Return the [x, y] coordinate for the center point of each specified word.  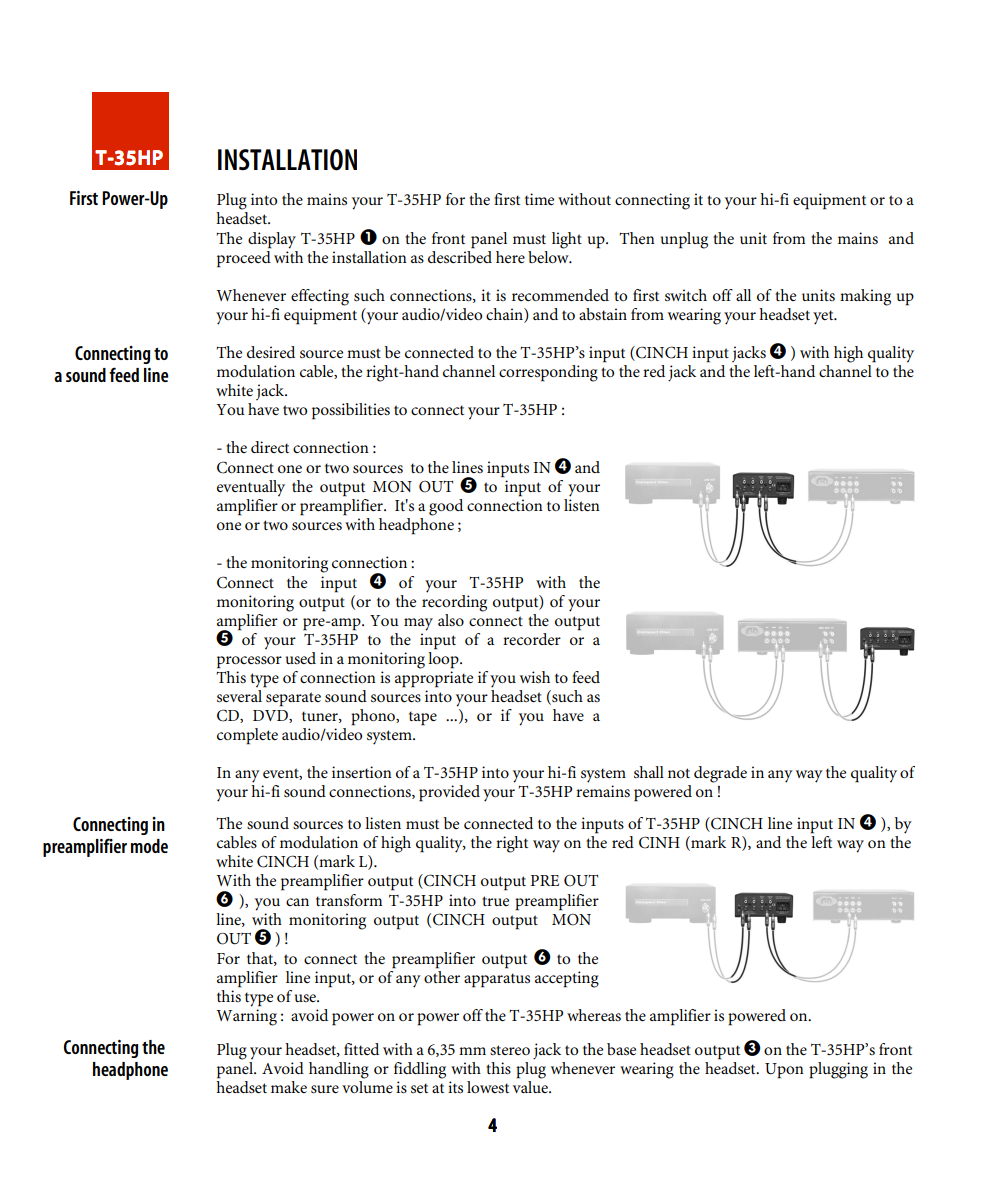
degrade [720, 774]
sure [325, 1089]
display [272, 240]
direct [270, 447]
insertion [362, 772]
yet [824, 317]
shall [649, 772]
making [865, 297]
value [531, 1085]
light [567, 240]
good [446, 507]
